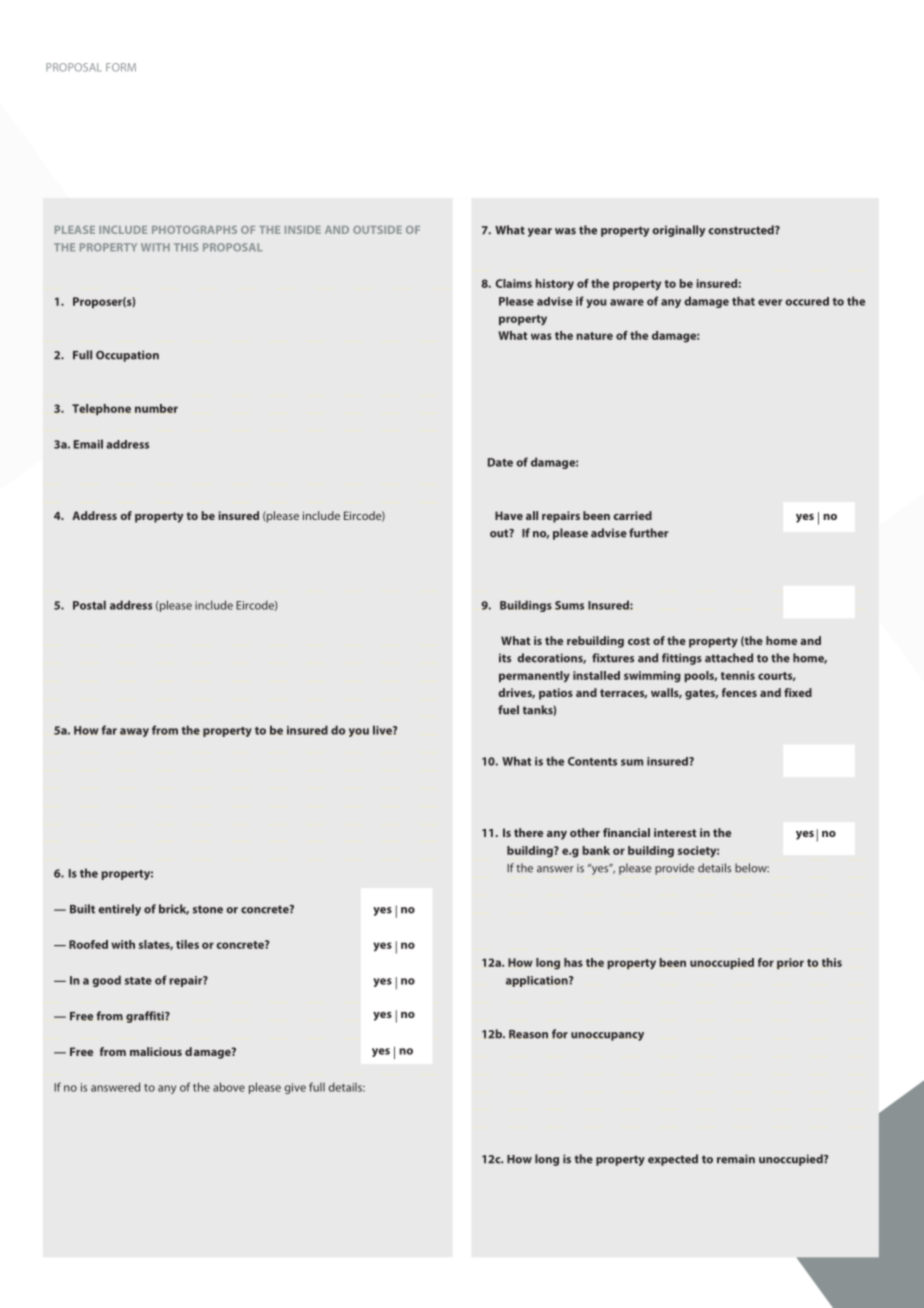 The width and height of the document is (924, 1308). I want to click on gates, so click(701, 694).
